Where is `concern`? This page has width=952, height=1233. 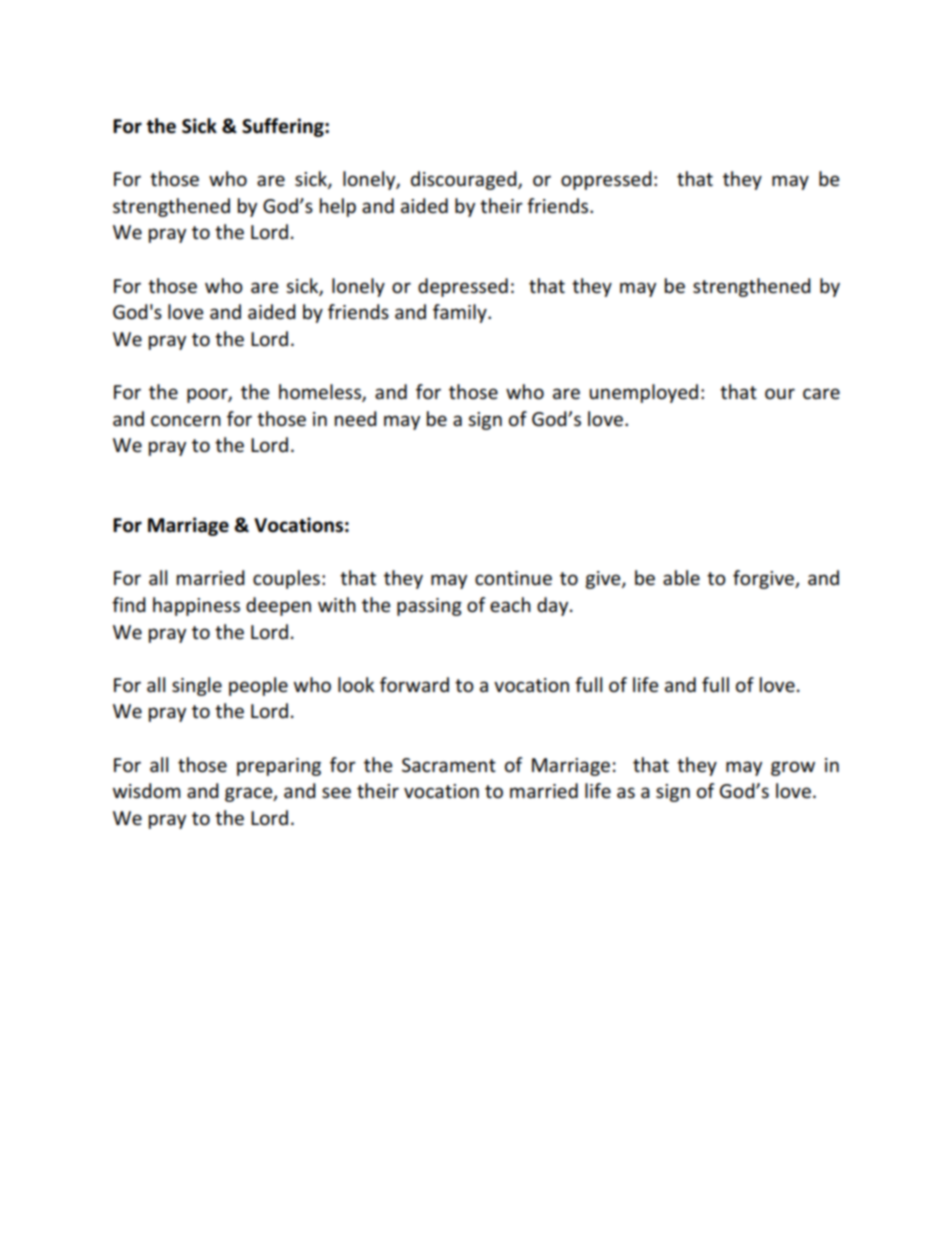 concern is located at coordinates (186, 421).
